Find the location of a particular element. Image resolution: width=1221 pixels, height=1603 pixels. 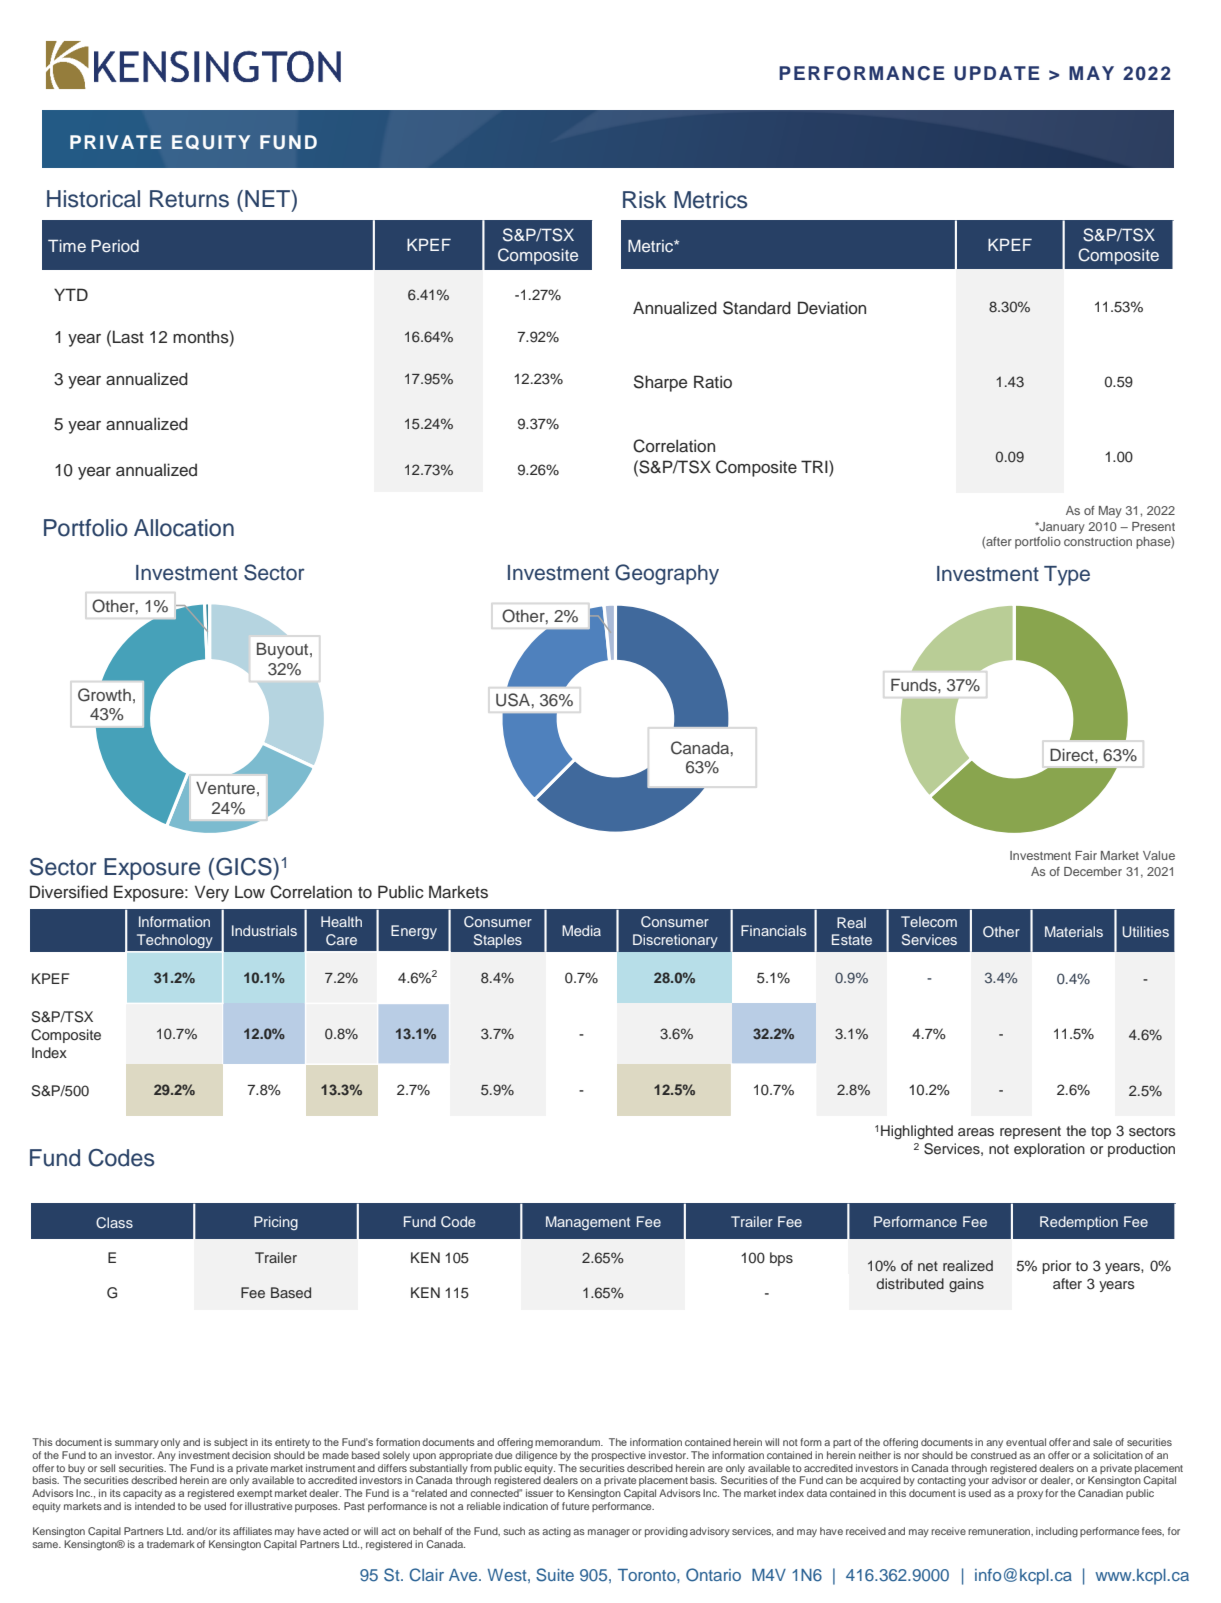

Class is located at coordinates (114, 1223).
